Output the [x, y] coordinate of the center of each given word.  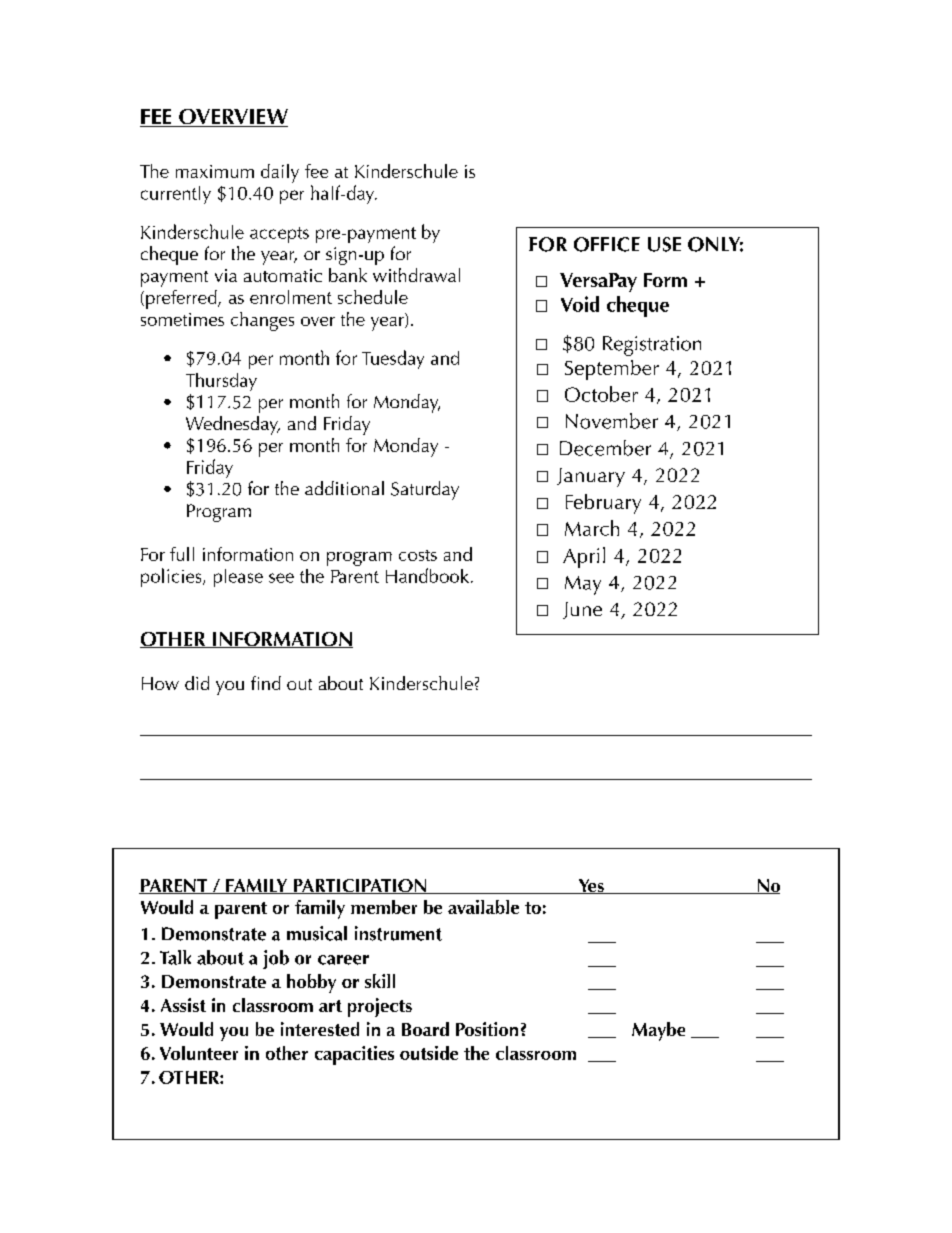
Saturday [425, 490]
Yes [591, 886]
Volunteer [199, 1053]
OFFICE [607, 244]
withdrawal [416, 275]
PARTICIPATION [360, 886]
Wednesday [233, 425]
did [197, 683]
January [591, 477]
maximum [215, 171]
